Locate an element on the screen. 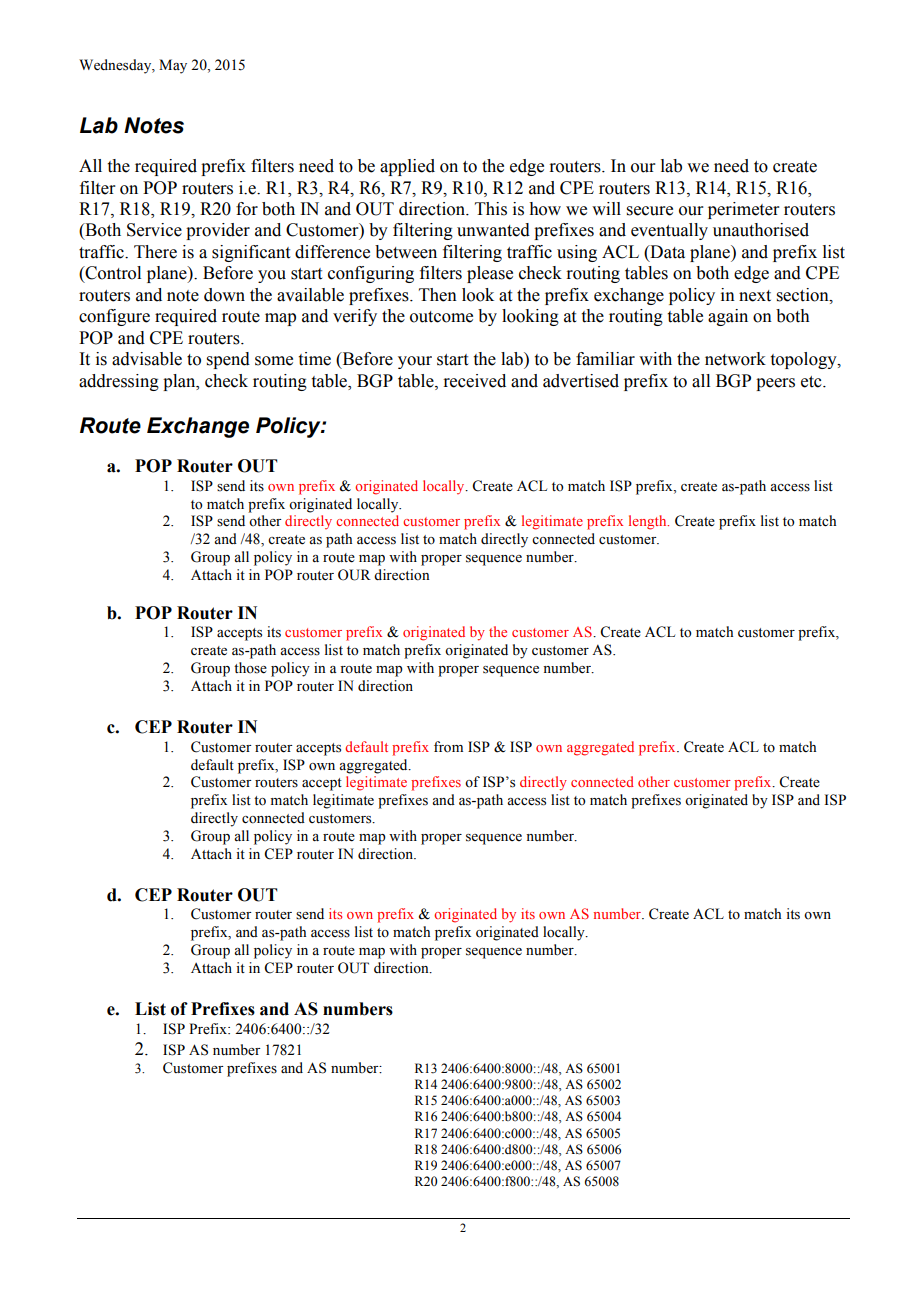 Image resolution: width=924 pixels, height=1308 pixels. length is located at coordinates (649, 522).
